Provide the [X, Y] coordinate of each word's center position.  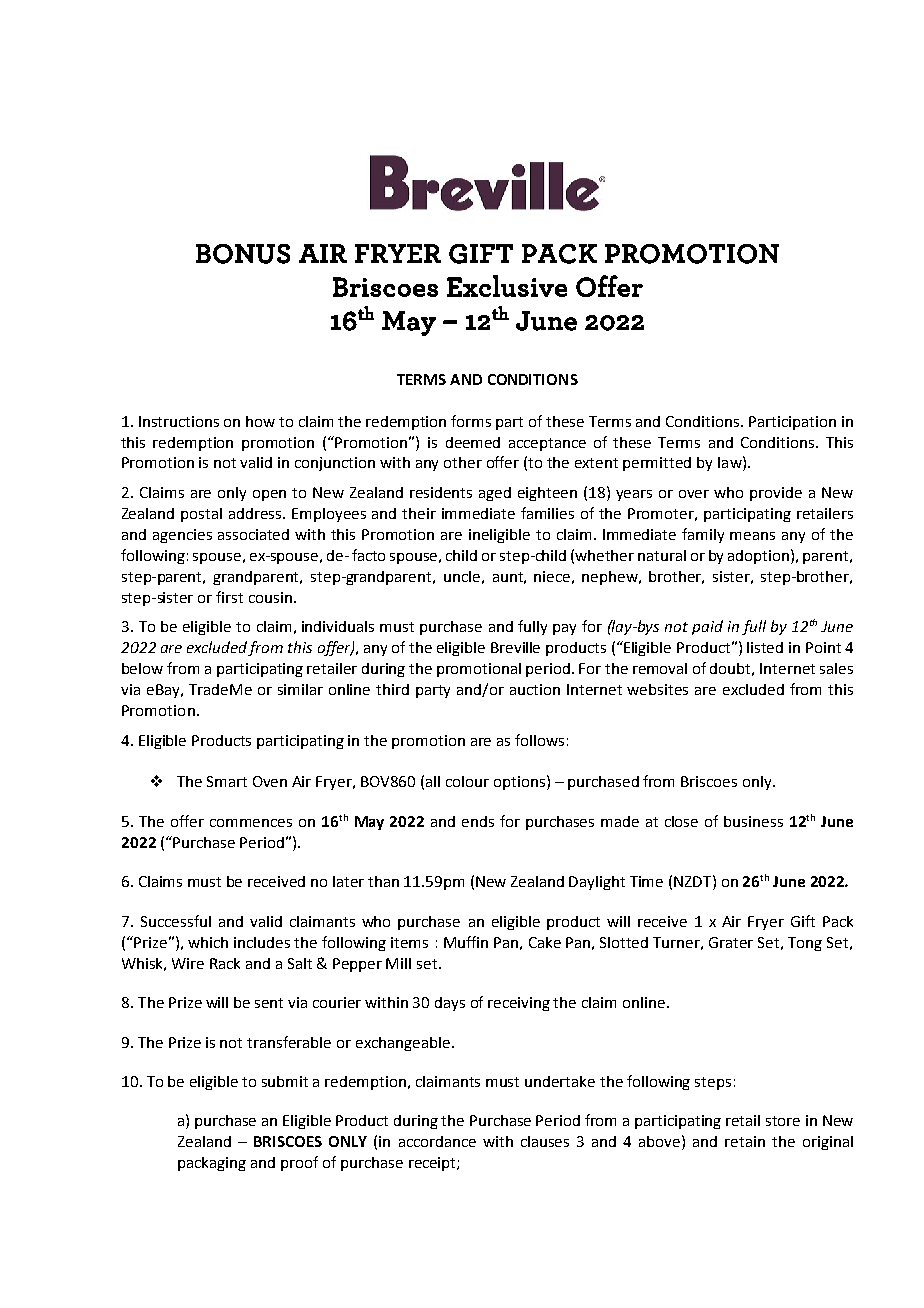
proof [299, 1163]
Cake [545, 942]
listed [765, 647]
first [229, 597]
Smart [227, 781]
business [753, 821]
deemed [473, 442]
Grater [731, 942]
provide [776, 494]
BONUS [243, 254]
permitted [657, 464]
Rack [225, 963]
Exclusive [507, 286]
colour [467, 781]
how [260, 421]
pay [564, 629]
